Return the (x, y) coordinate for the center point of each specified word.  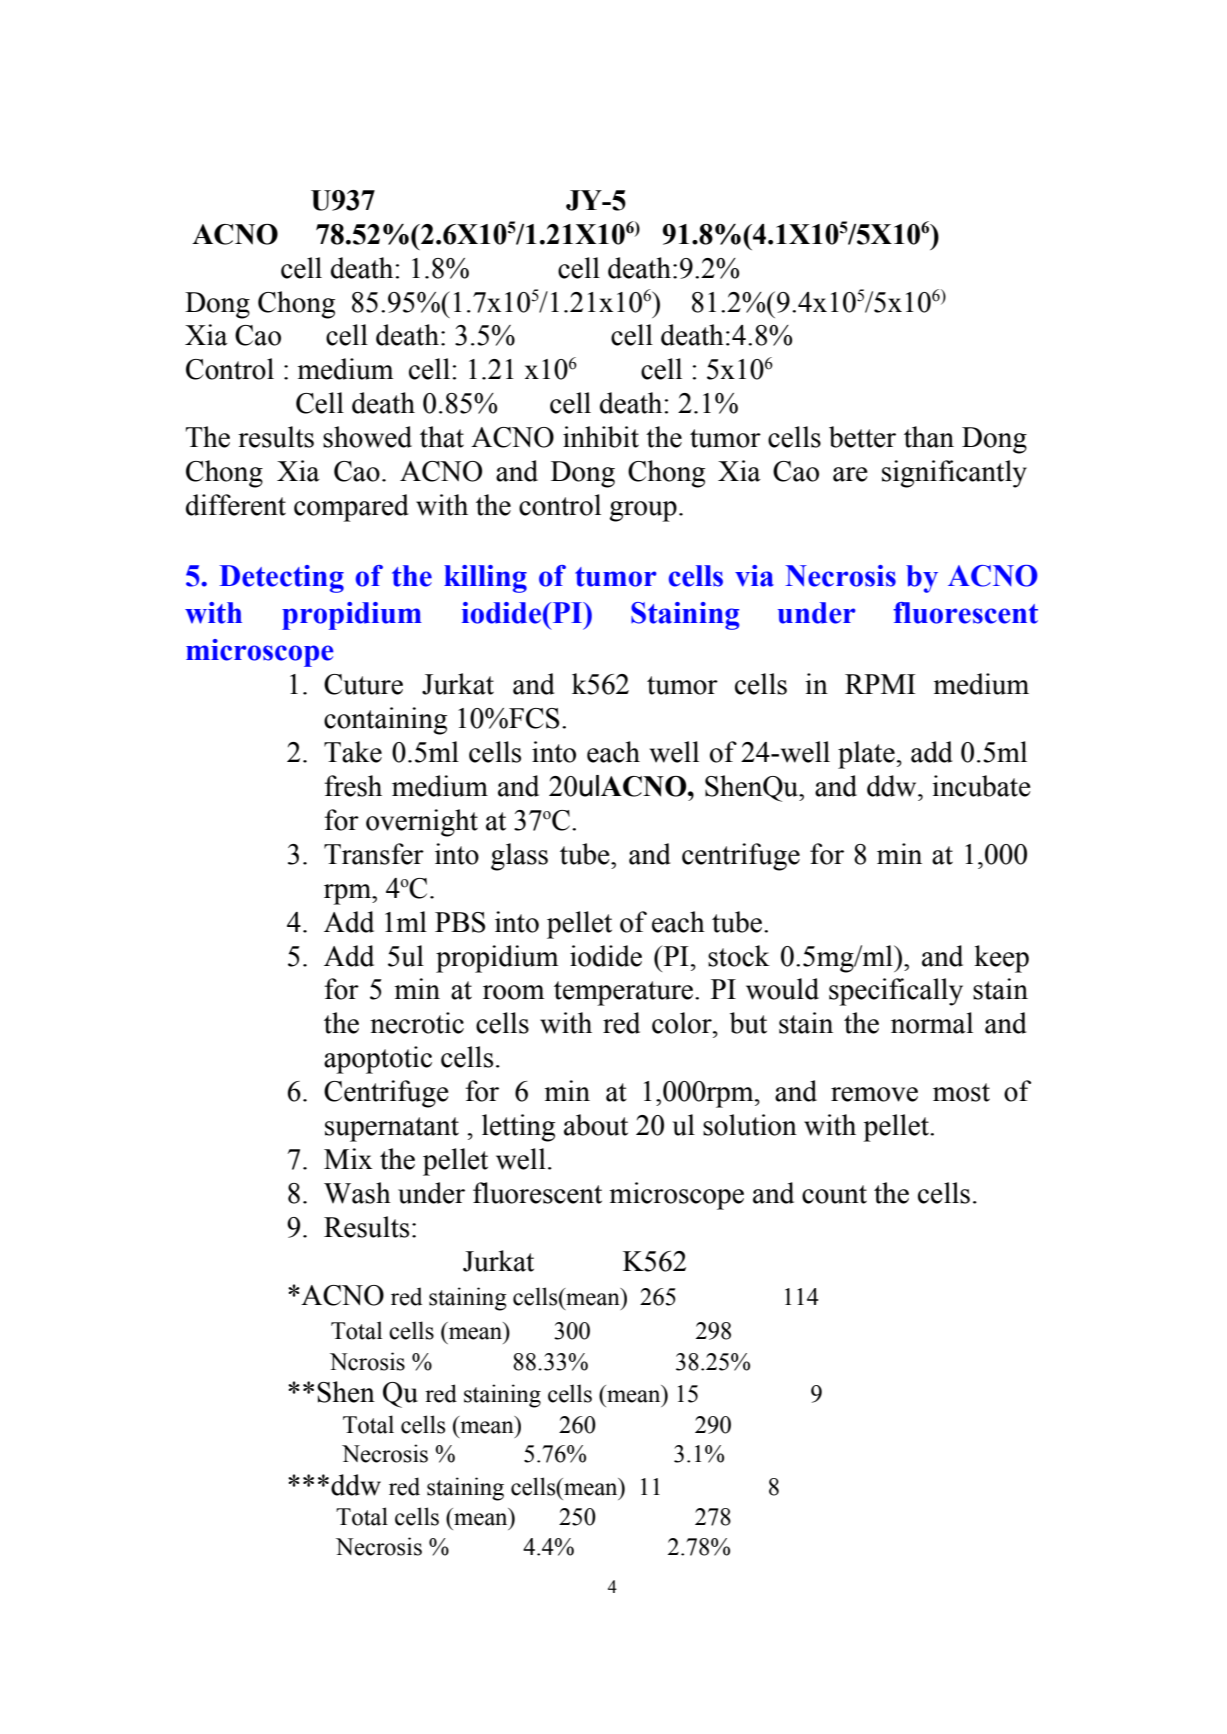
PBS (460, 922)
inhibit (601, 437)
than (929, 437)
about (596, 1125)
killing (485, 579)
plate (866, 755)
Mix (348, 1158)
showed (367, 437)
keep (1001, 959)
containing (385, 721)
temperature (623, 993)
